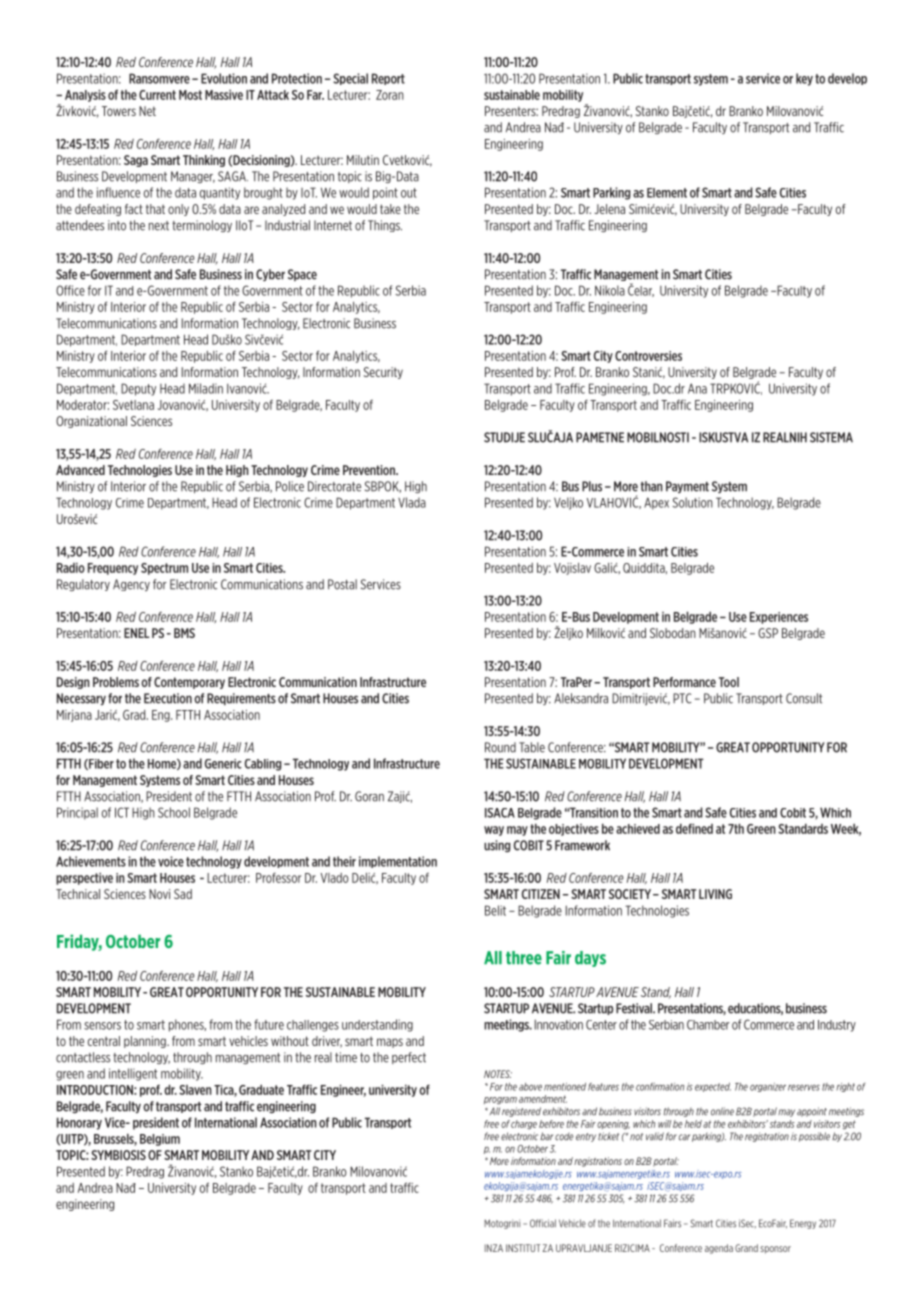 The width and height of the screenshot is (924, 1308). What do you see at coordinates (138, 389) in the screenshot?
I see `Deputy` at bounding box center [138, 389].
